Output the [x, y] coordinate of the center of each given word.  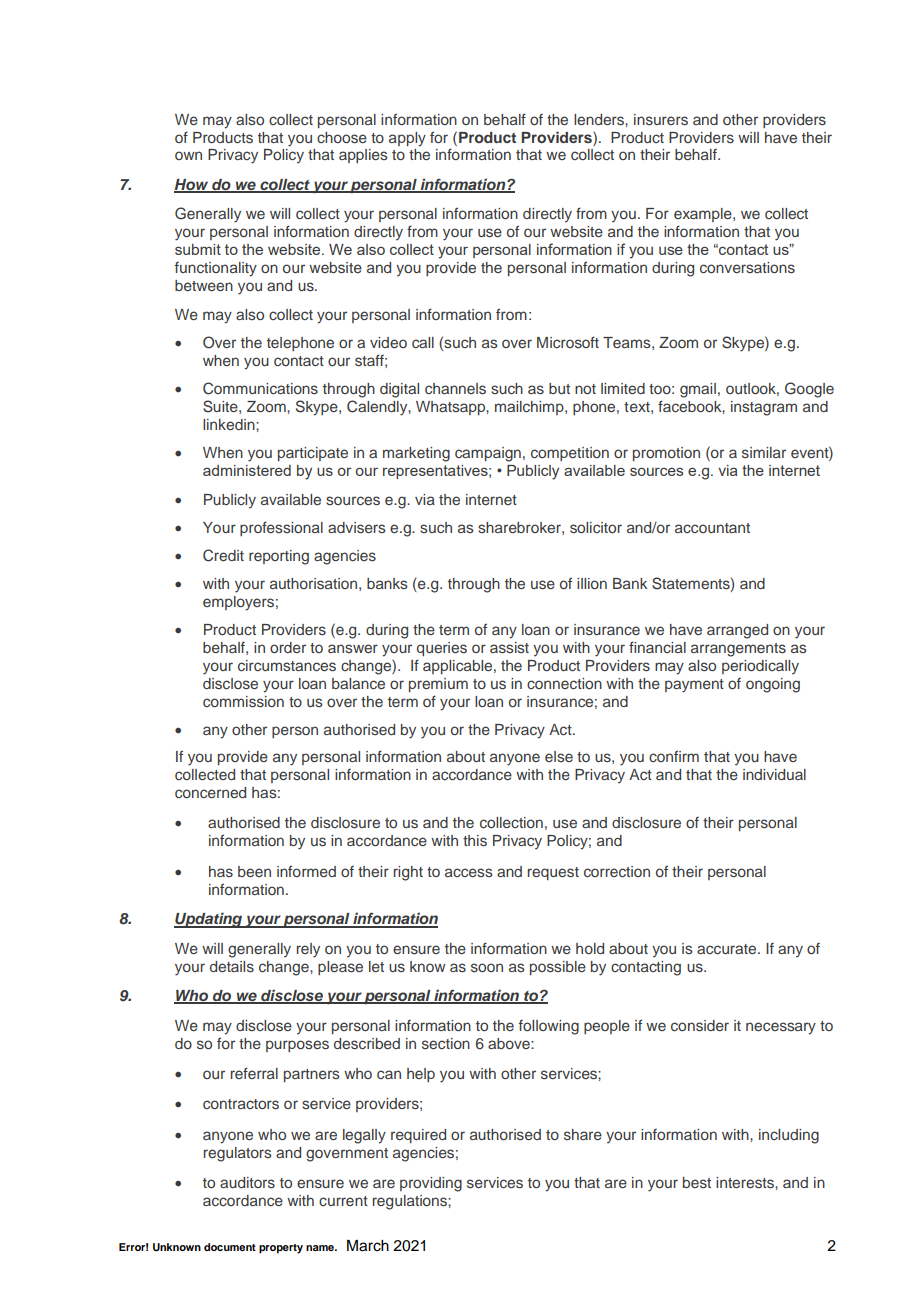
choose [342, 137]
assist [509, 647]
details [232, 966]
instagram [764, 408]
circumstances [287, 665]
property [281, 1249]
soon [487, 967]
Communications [260, 388]
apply [407, 139]
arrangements [738, 650]
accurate [728, 949]
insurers [661, 119]
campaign [488, 454]
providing [431, 1184]
